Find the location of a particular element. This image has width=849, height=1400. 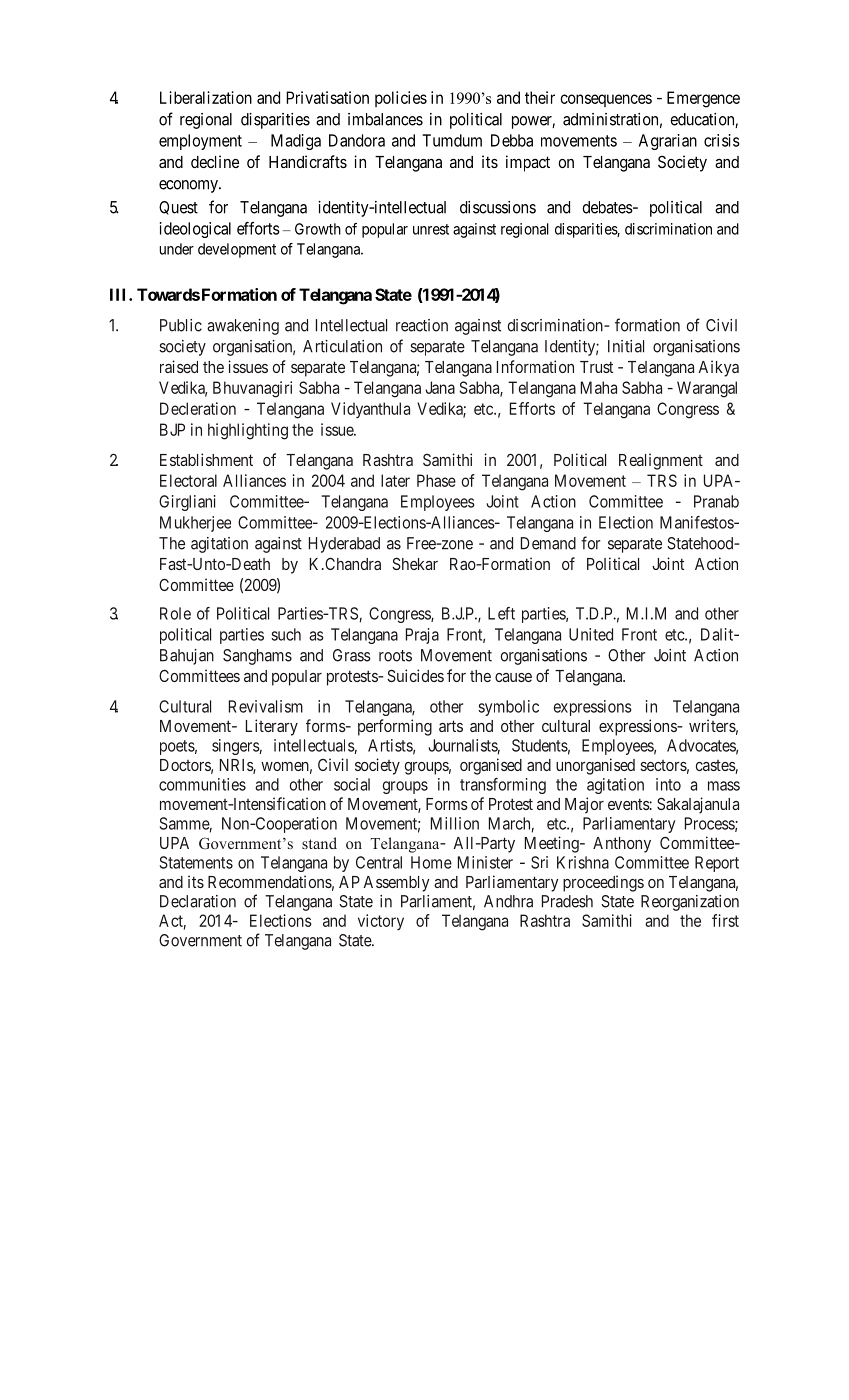

Agrarian is located at coordinates (668, 142).
